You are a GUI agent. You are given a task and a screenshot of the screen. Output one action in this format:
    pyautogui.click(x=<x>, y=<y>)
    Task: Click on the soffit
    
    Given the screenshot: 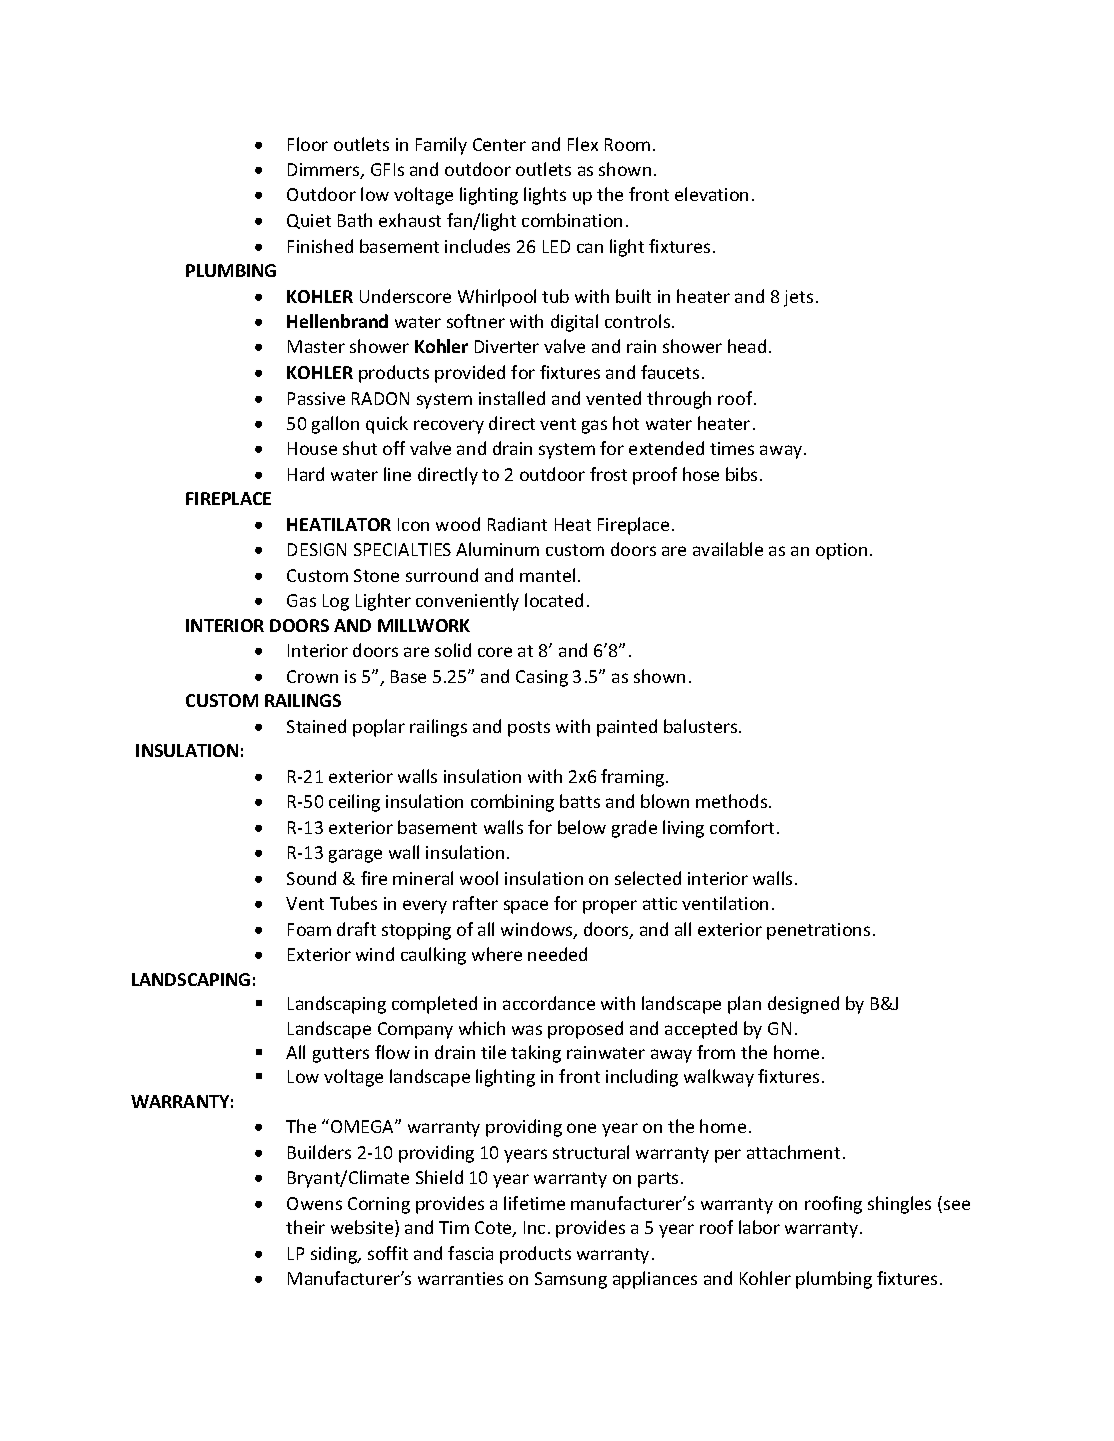 What is the action you would take?
    pyautogui.click(x=388, y=1253)
